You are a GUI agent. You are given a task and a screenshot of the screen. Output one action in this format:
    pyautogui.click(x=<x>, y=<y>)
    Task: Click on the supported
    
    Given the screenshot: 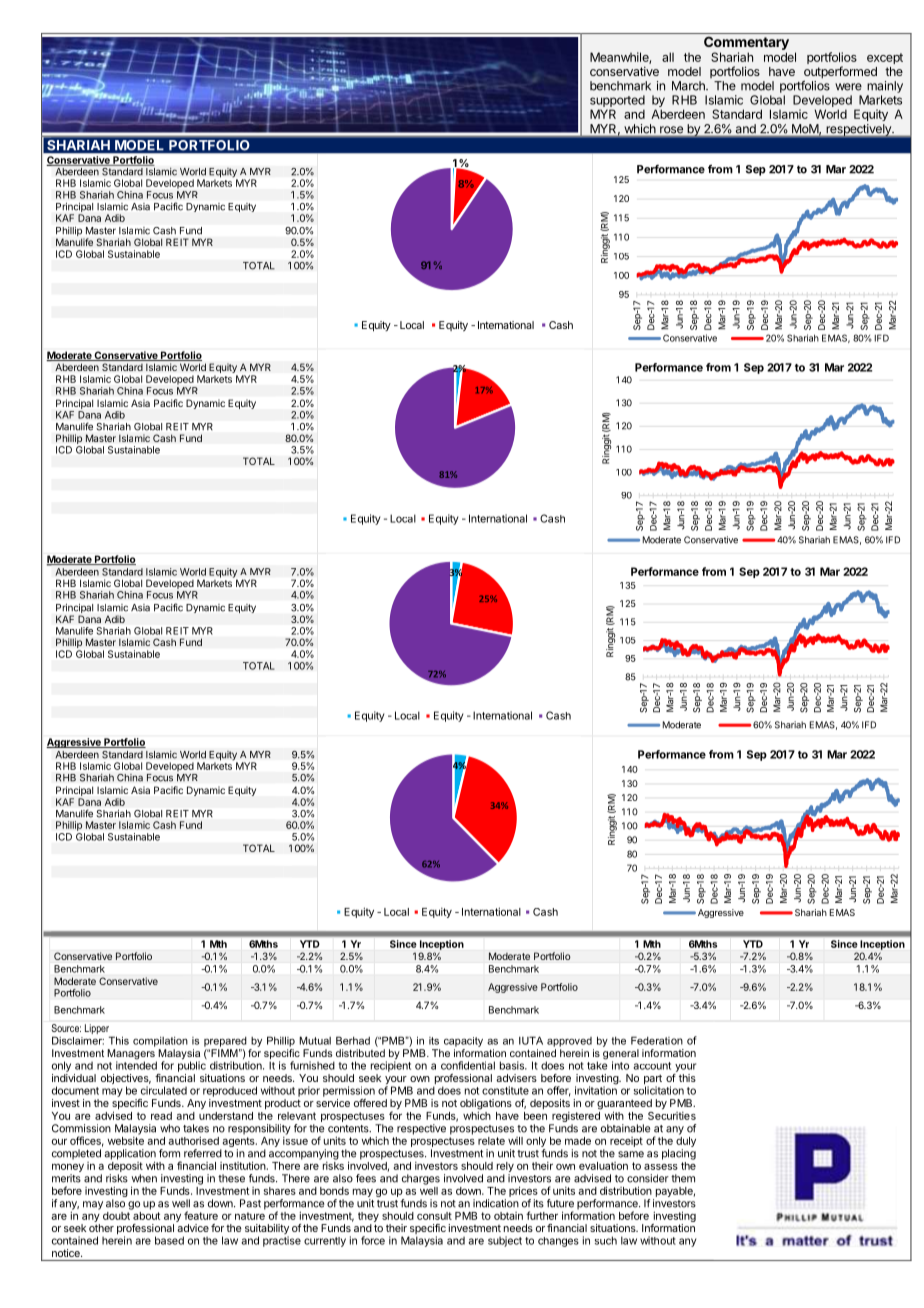 What is the action you would take?
    pyautogui.click(x=617, y=102)
